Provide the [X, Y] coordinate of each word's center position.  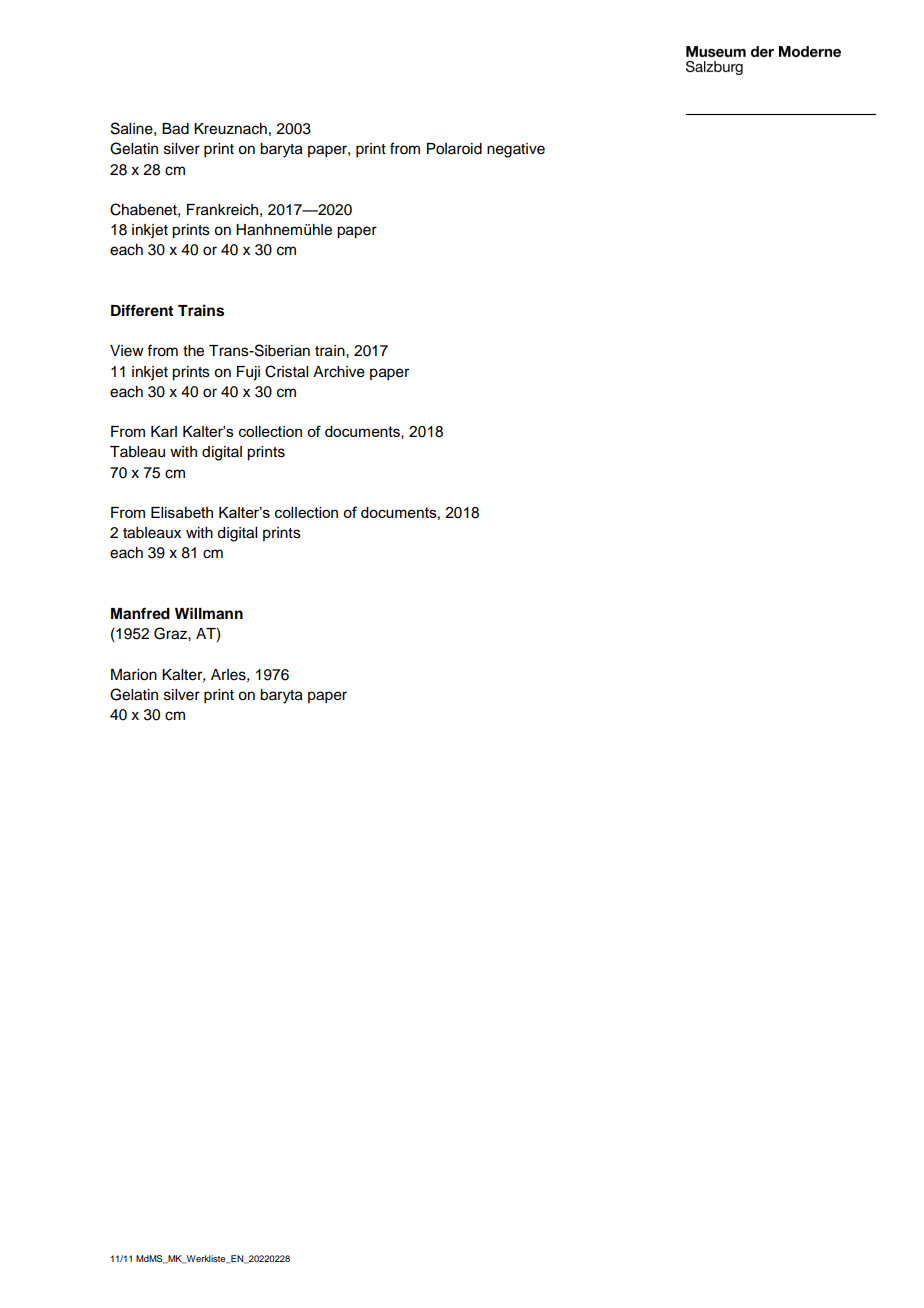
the [193, 351]
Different [142, 310]
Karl [164, 431]
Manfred [140, 613]
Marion [134, 675]
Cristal [286, 371]
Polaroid [454, 149]
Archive [339, 372]
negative [516, 150]
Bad [175, 129]
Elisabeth [182, 512]
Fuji [248, 373]
